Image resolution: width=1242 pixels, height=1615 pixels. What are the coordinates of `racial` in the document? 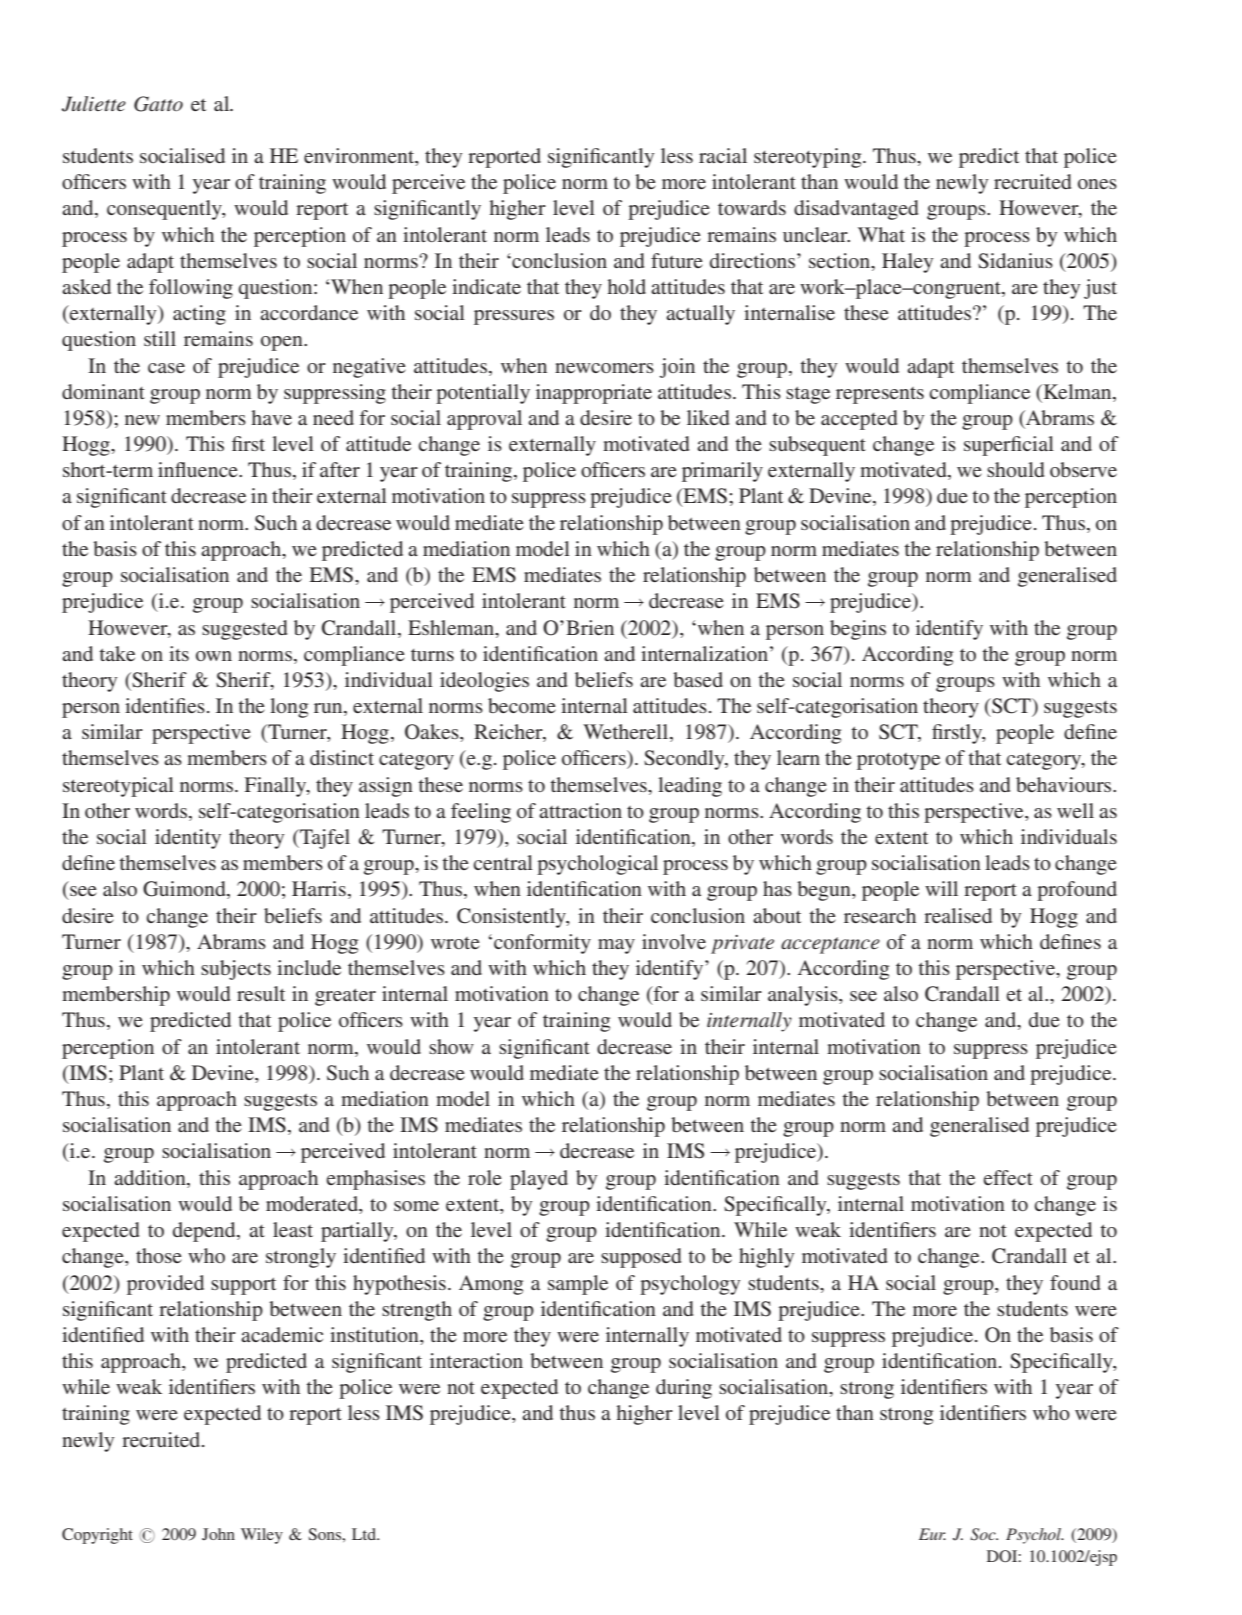 It's located at (723, 155).
